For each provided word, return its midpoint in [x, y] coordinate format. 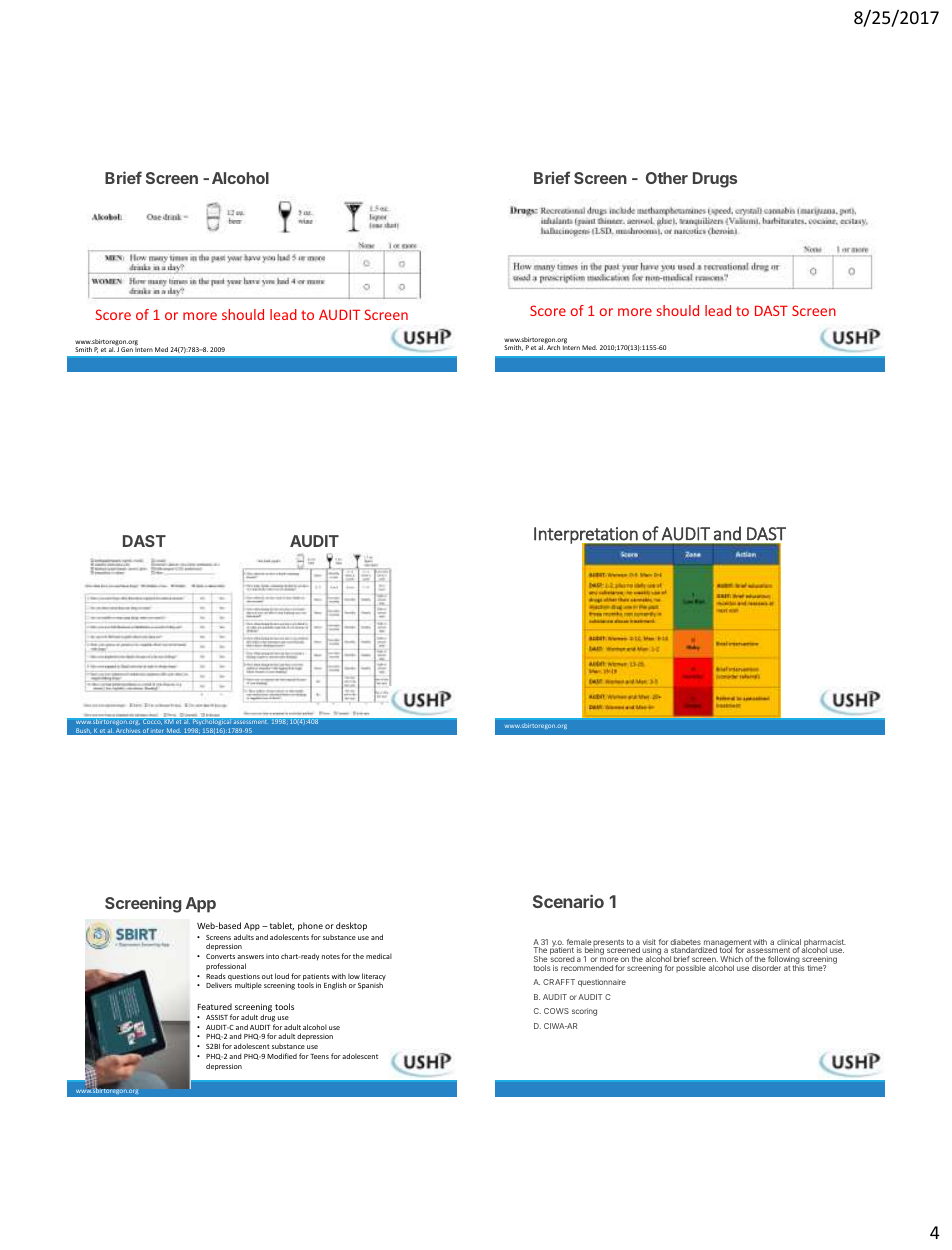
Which [731, 959]
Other [667, 178]
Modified [282, 1056]
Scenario [568, 901]
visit [649, 943]
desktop [351, 926]
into [272, 956]
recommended [587, 968]
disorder [766, 968]
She [541, 959]
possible [691, 968]
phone [310, 926]
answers [250, 957]
